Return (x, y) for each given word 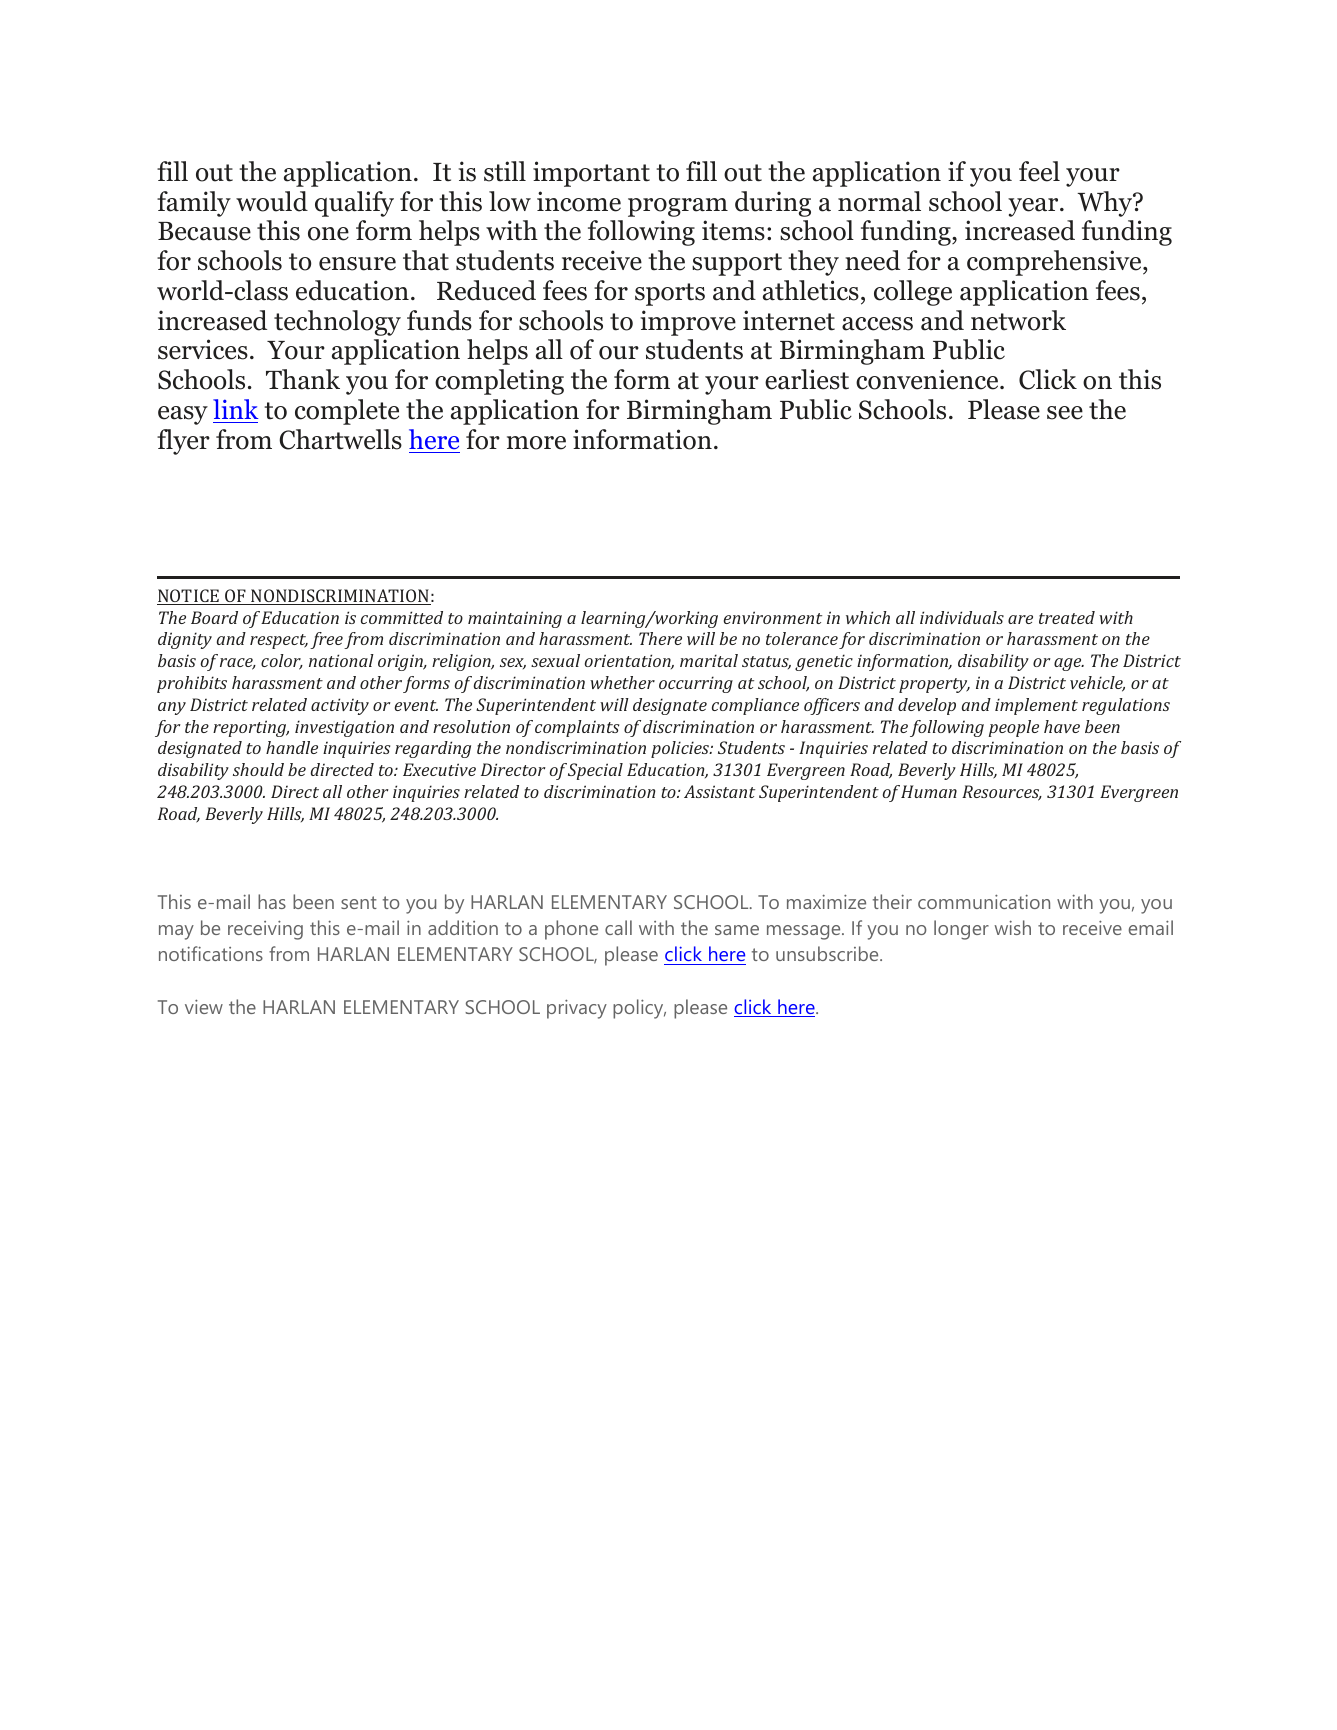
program (678, 207)
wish (1012, 927)
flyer (183, 442)
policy (639, 1009)
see (1065, 413)
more (536, 443)
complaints (577, 728)
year (1034, 207)
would (272, 201)
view (204, 1007)
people (1014, 728)
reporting (251, 728)
